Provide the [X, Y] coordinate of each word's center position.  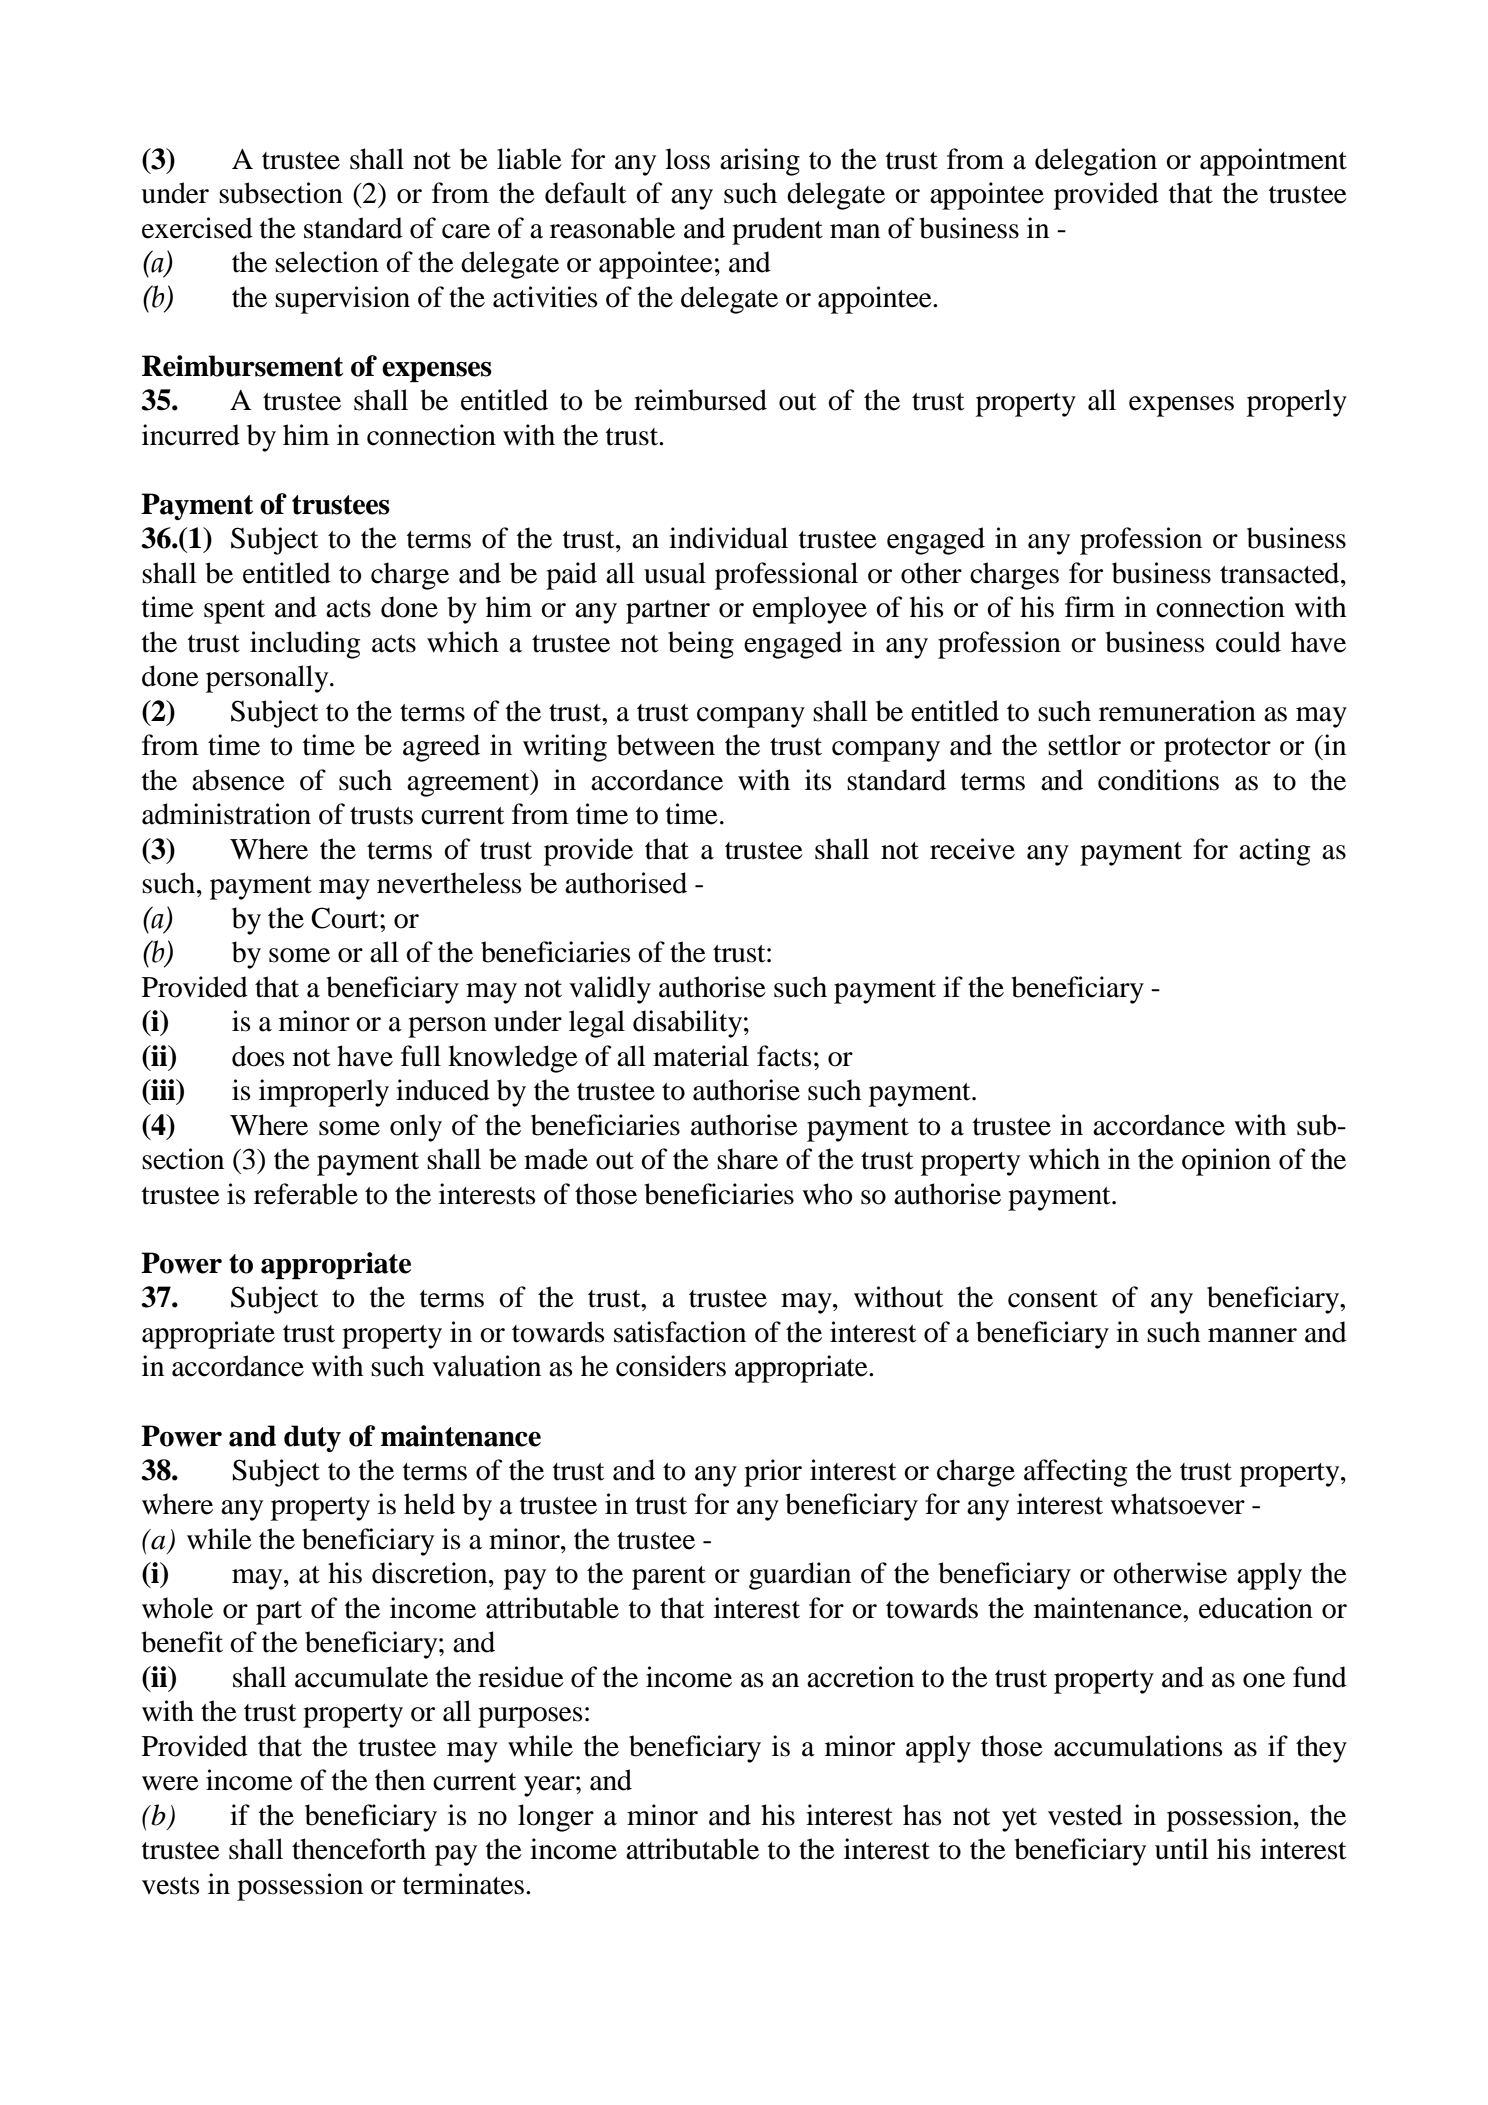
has [922, 1815]
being [701, 645]
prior [773, 1473]
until [1182, 1849]
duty [312, 1438]
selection [327, 262]
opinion [1226, 1162]
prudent [777, 231]
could [1248, 642]
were [170, 1783]
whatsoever [1177, 1504]
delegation [1096, 162]
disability [687, 1024]
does [258, 1056]
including [305, 645]
